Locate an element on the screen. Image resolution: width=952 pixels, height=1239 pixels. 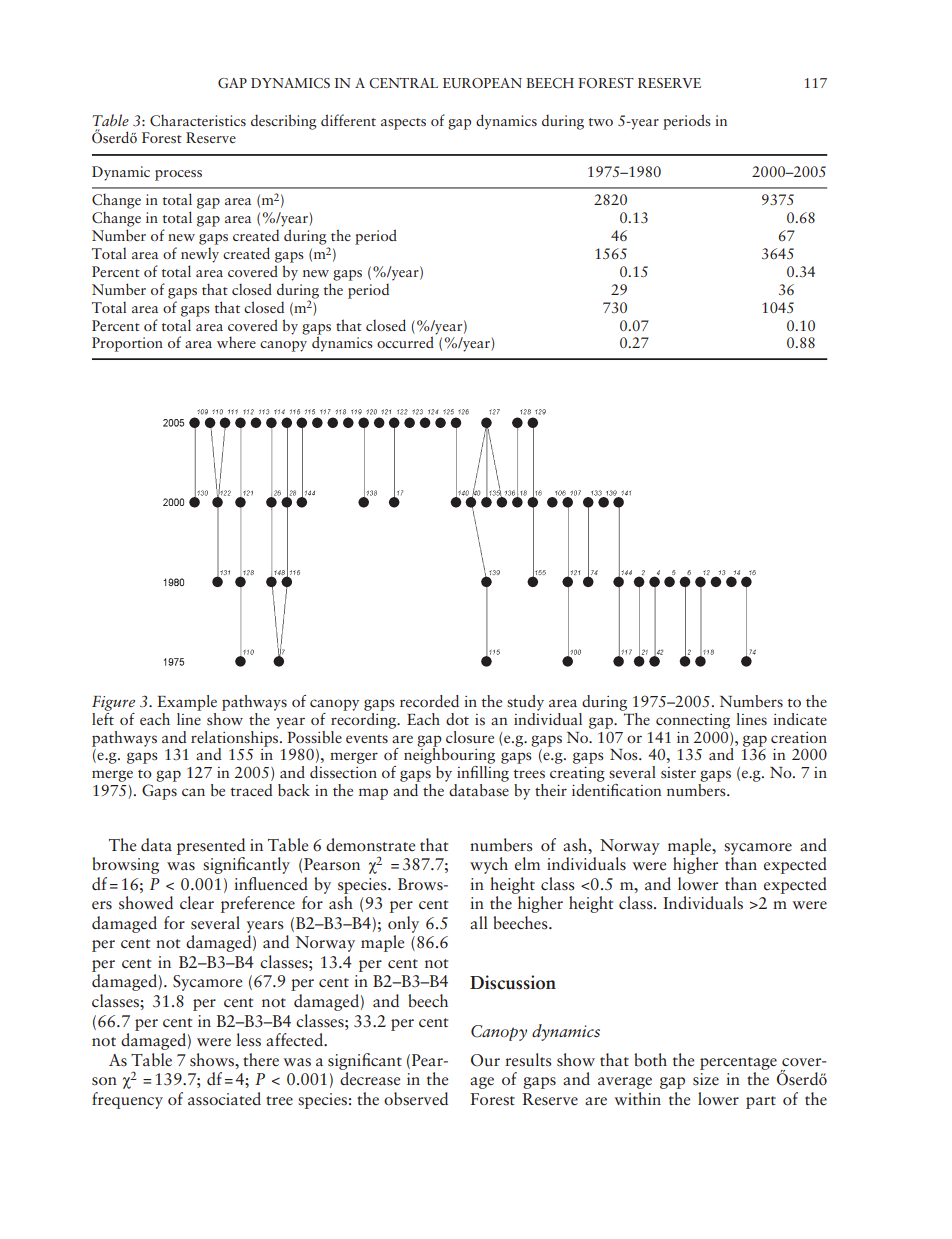
where is located at coordinates (236, 342).
